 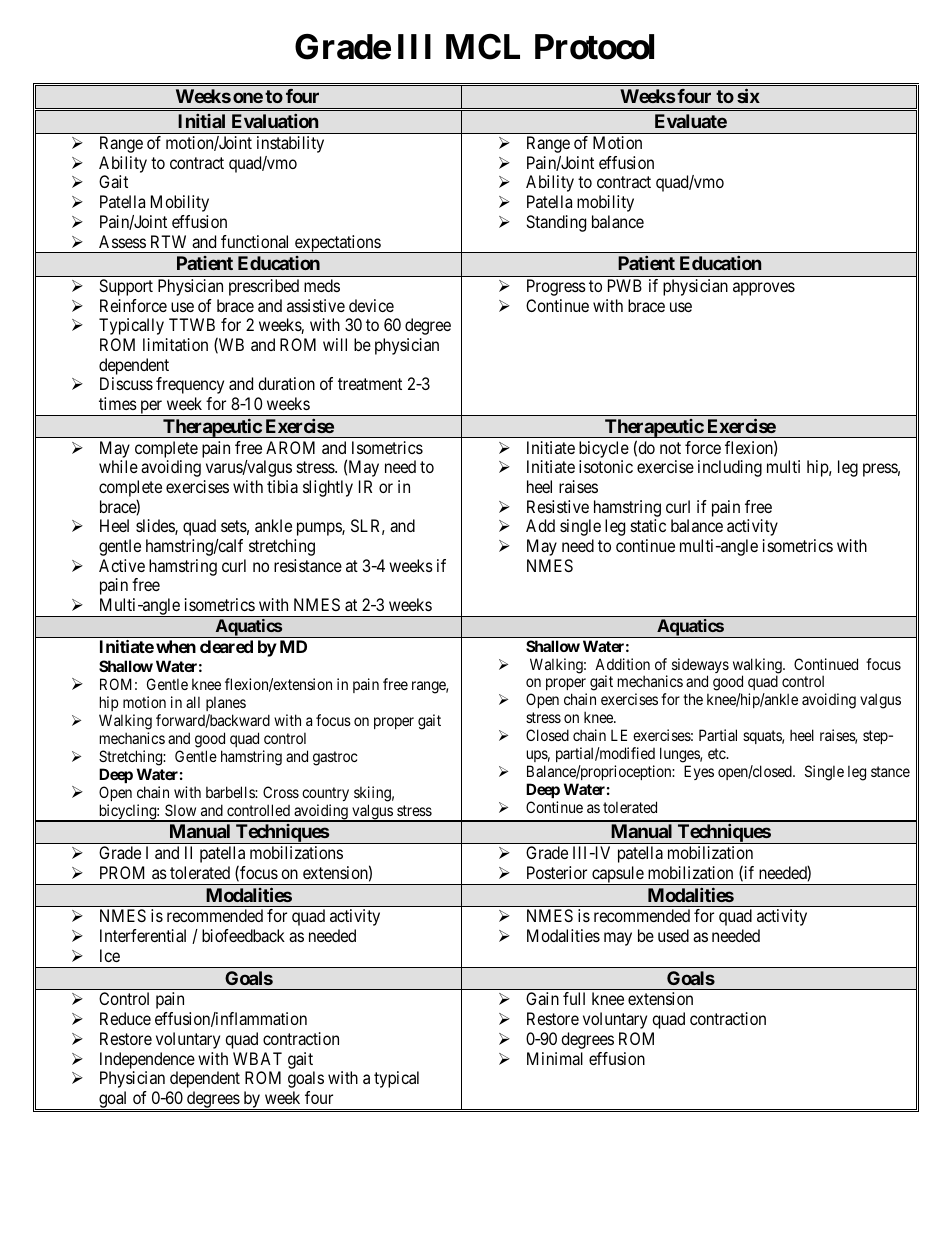 I want to click on MCL, so click(x=483, y=47).
